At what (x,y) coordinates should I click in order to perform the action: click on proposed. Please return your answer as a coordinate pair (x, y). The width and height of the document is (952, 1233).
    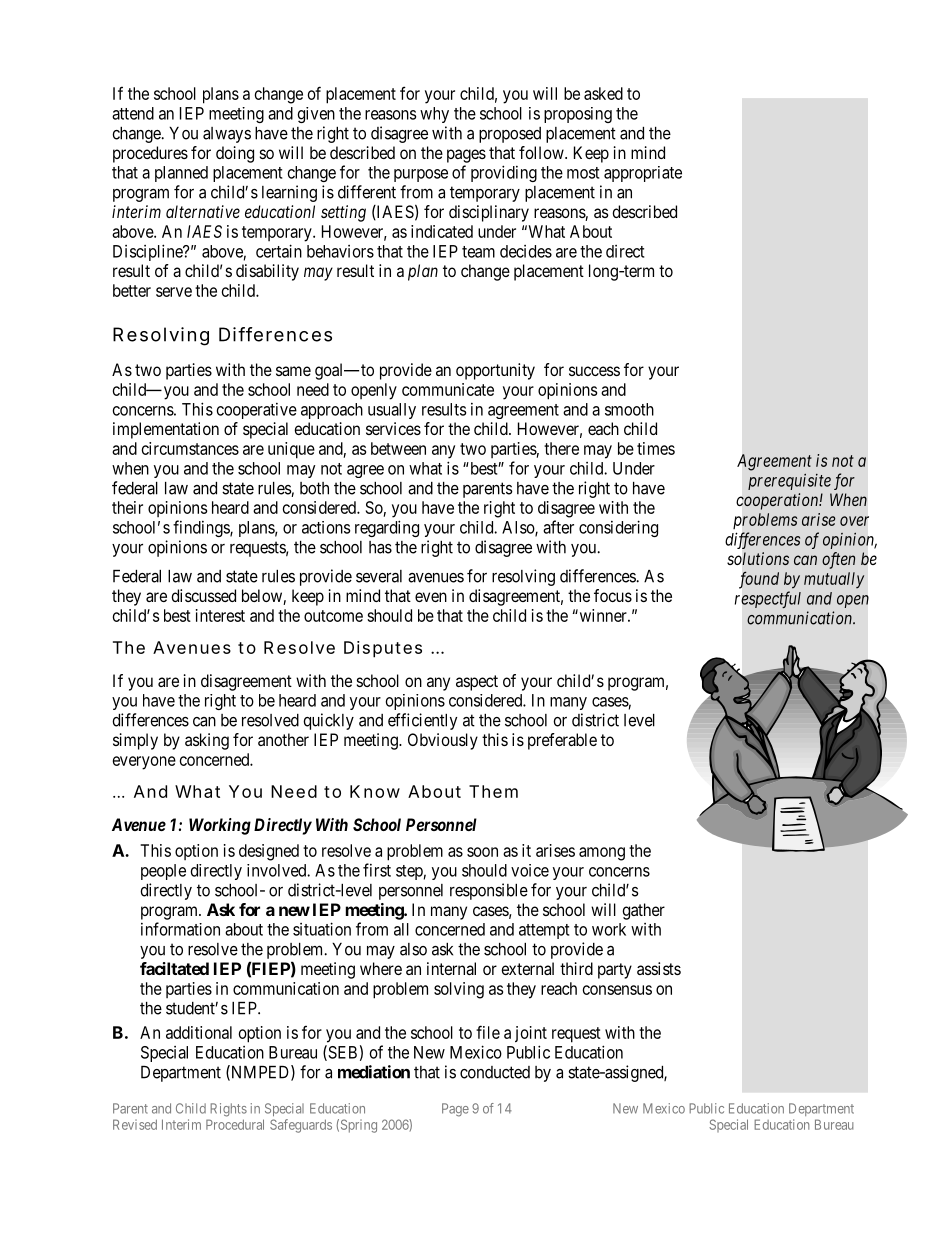
    Looking at the image, I should click on (510, 135).
